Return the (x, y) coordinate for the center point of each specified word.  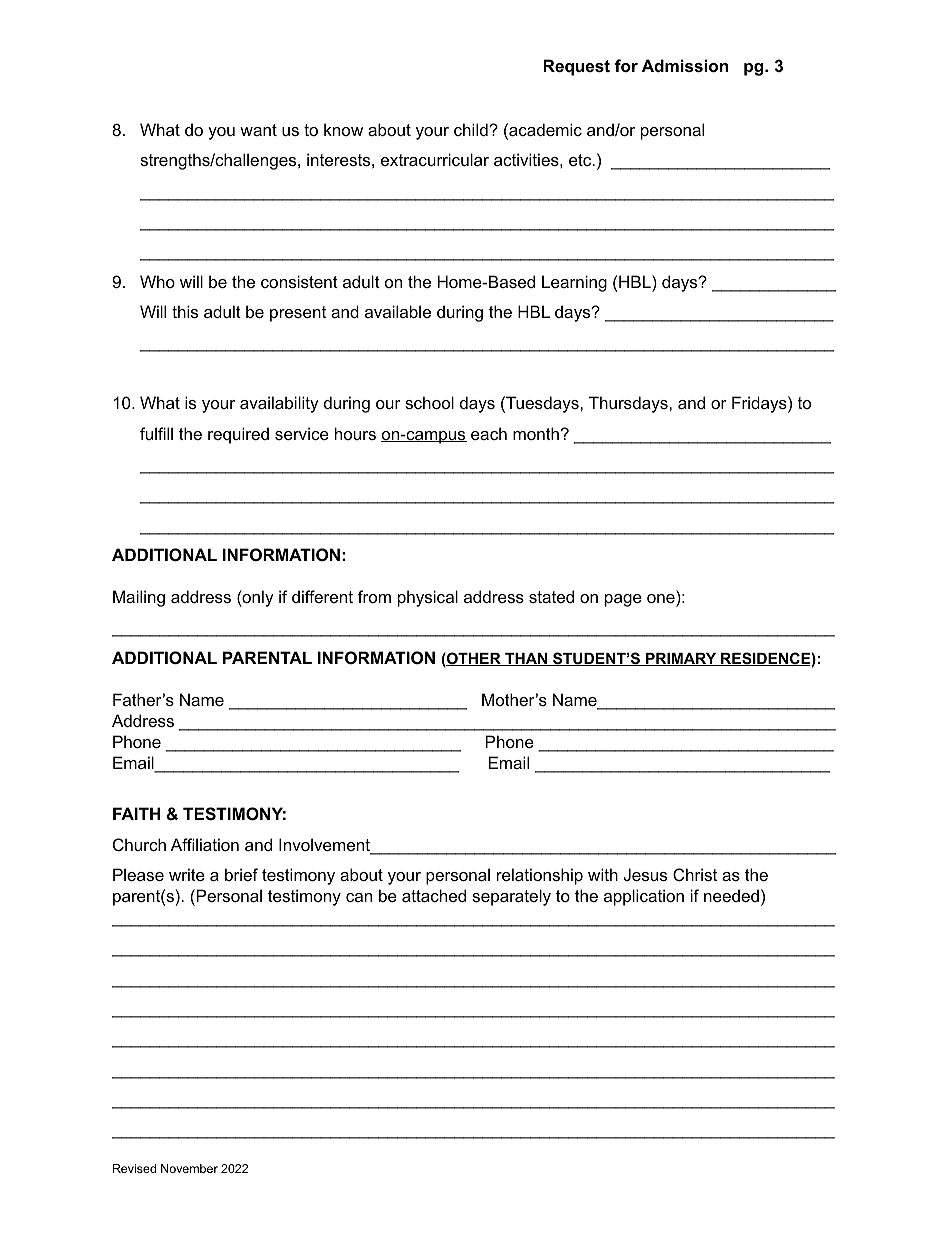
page (623, 600)
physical (428, 598)
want (258, 130)
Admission (685, 65)
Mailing (139, 598)
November (189, 1168)
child (472, 129)
